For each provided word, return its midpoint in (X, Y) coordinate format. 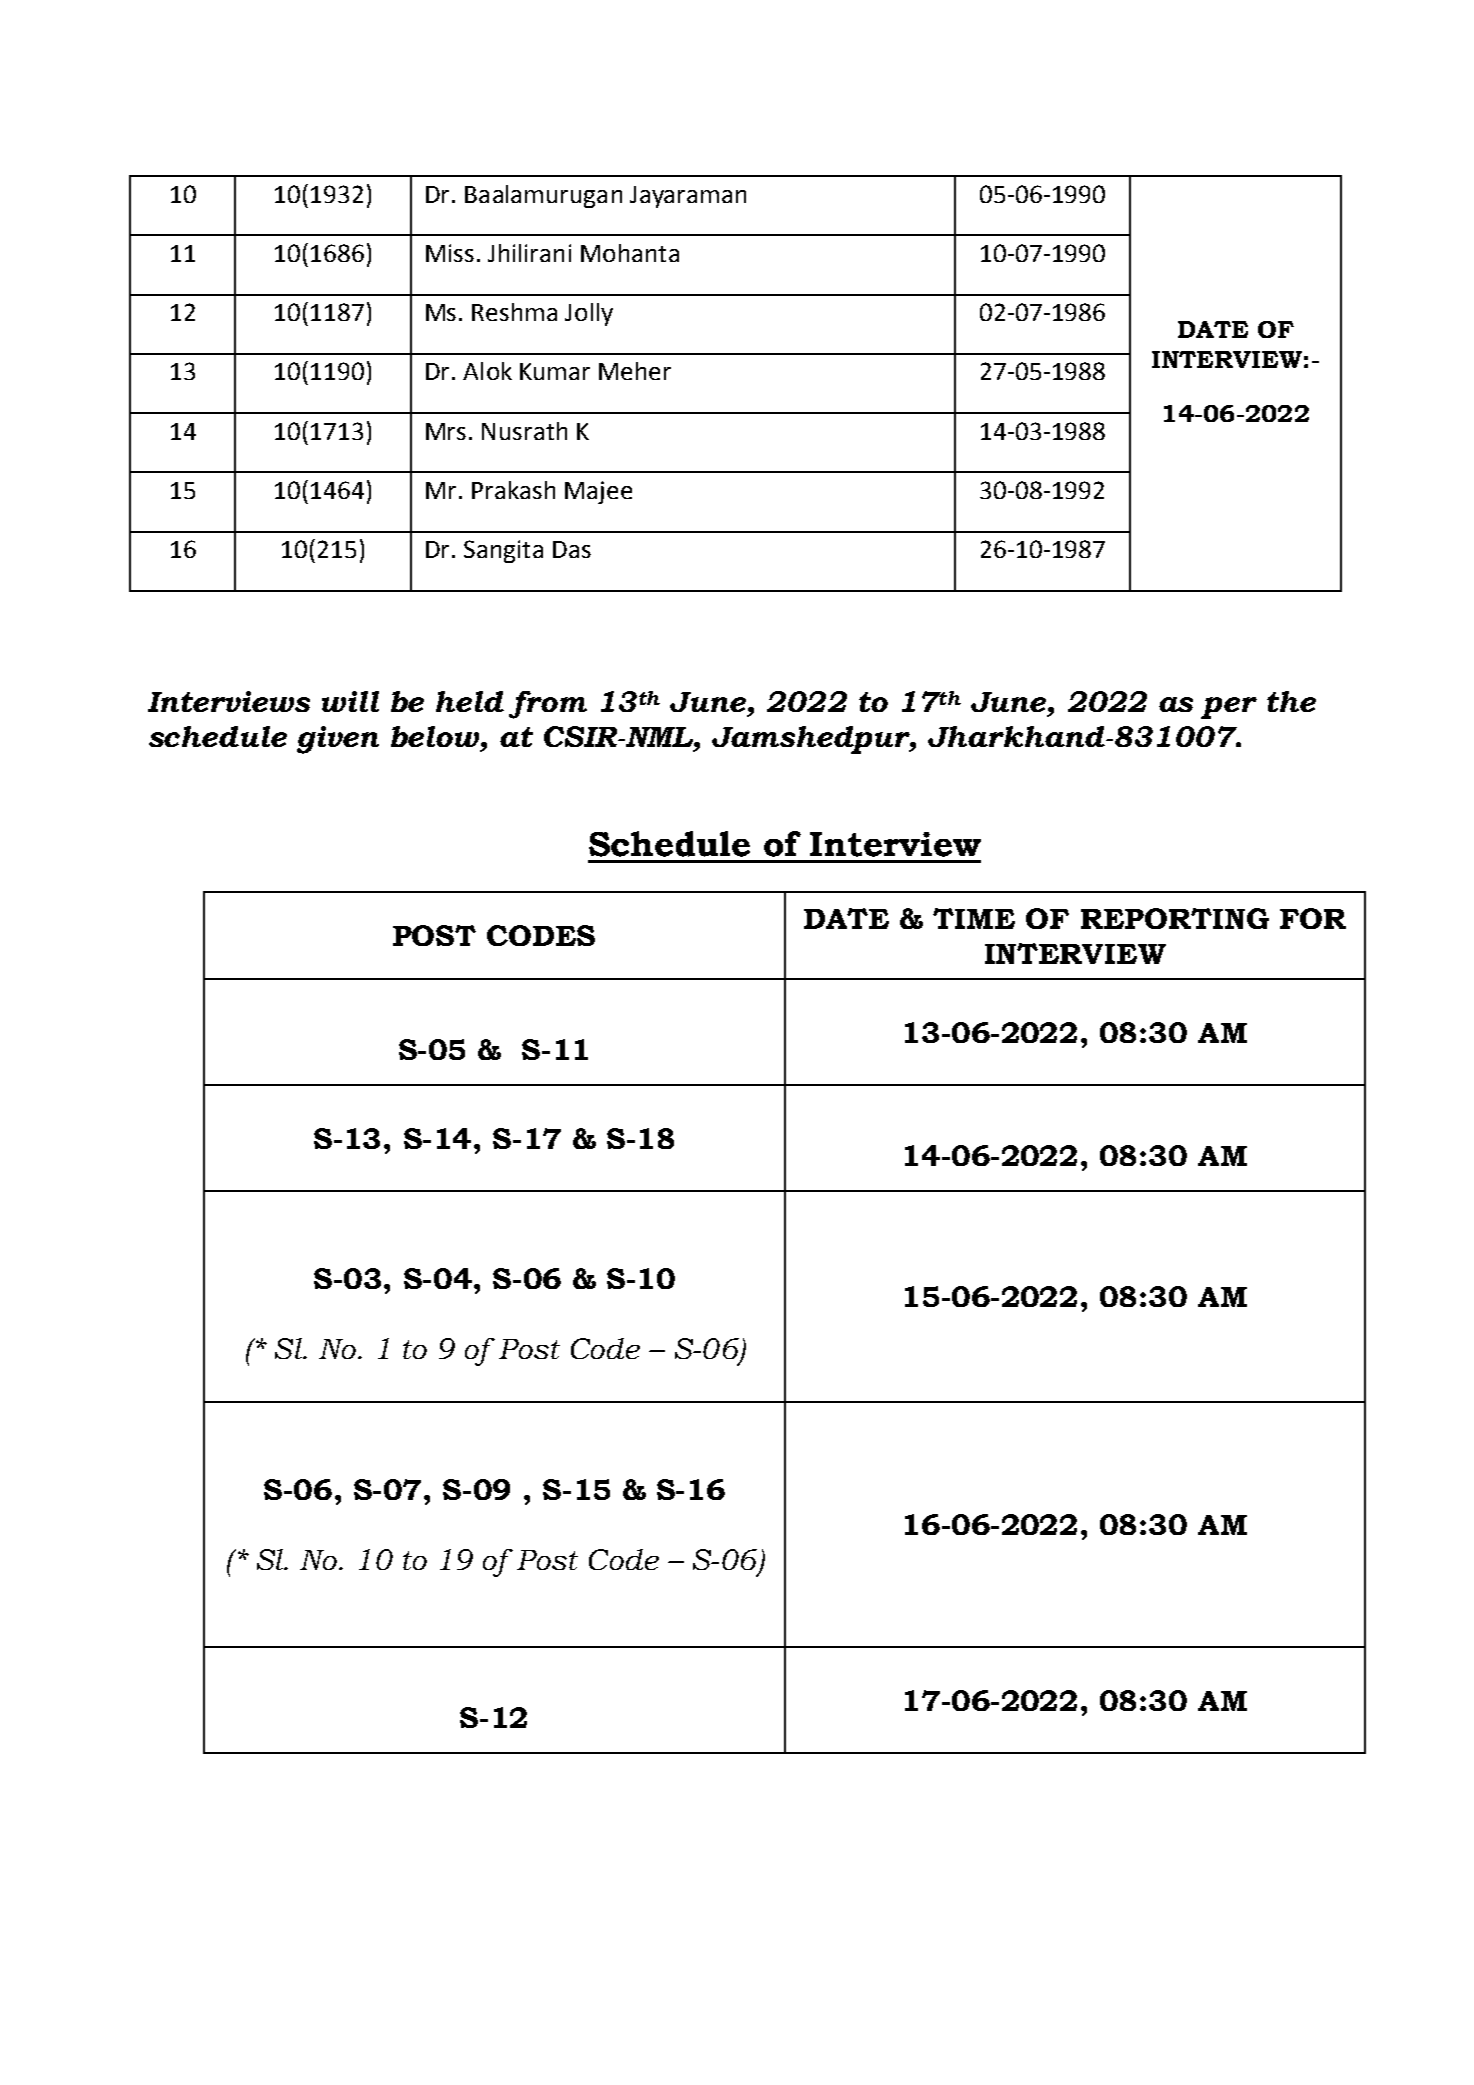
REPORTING (1175, 918)
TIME (974, 918)
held (470, 701)
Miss (450, 253)
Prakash (513, 490)
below (436, 736)
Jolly (589, 314)
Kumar (555, 371)
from (548, 705)
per (1229, 708)
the (1291, 701)
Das (572, 549)
